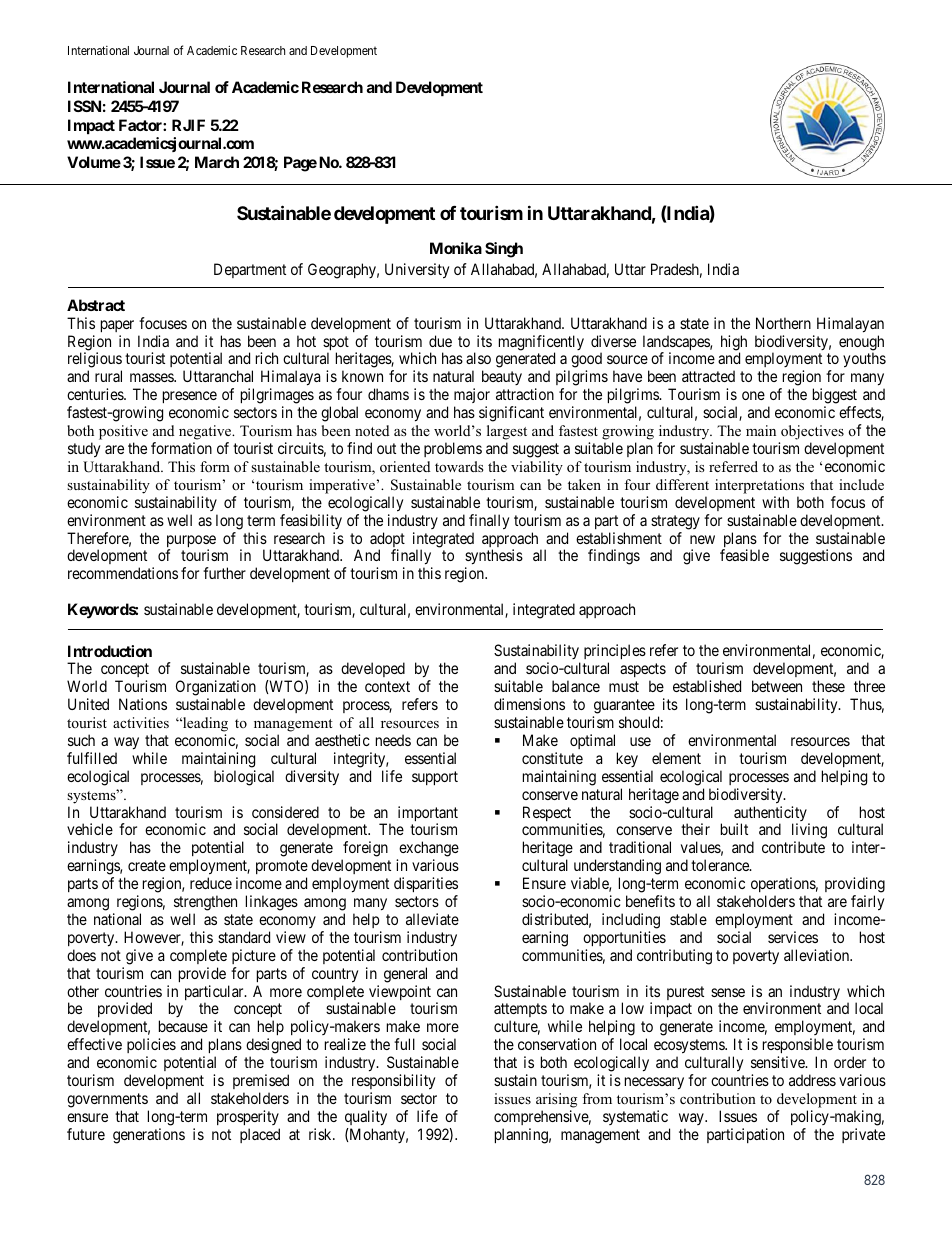 The width and height of the screenshot is (952, 1233). Describe the element at coordinates (428, 815) in the screenshot. I see `important` at that location.
